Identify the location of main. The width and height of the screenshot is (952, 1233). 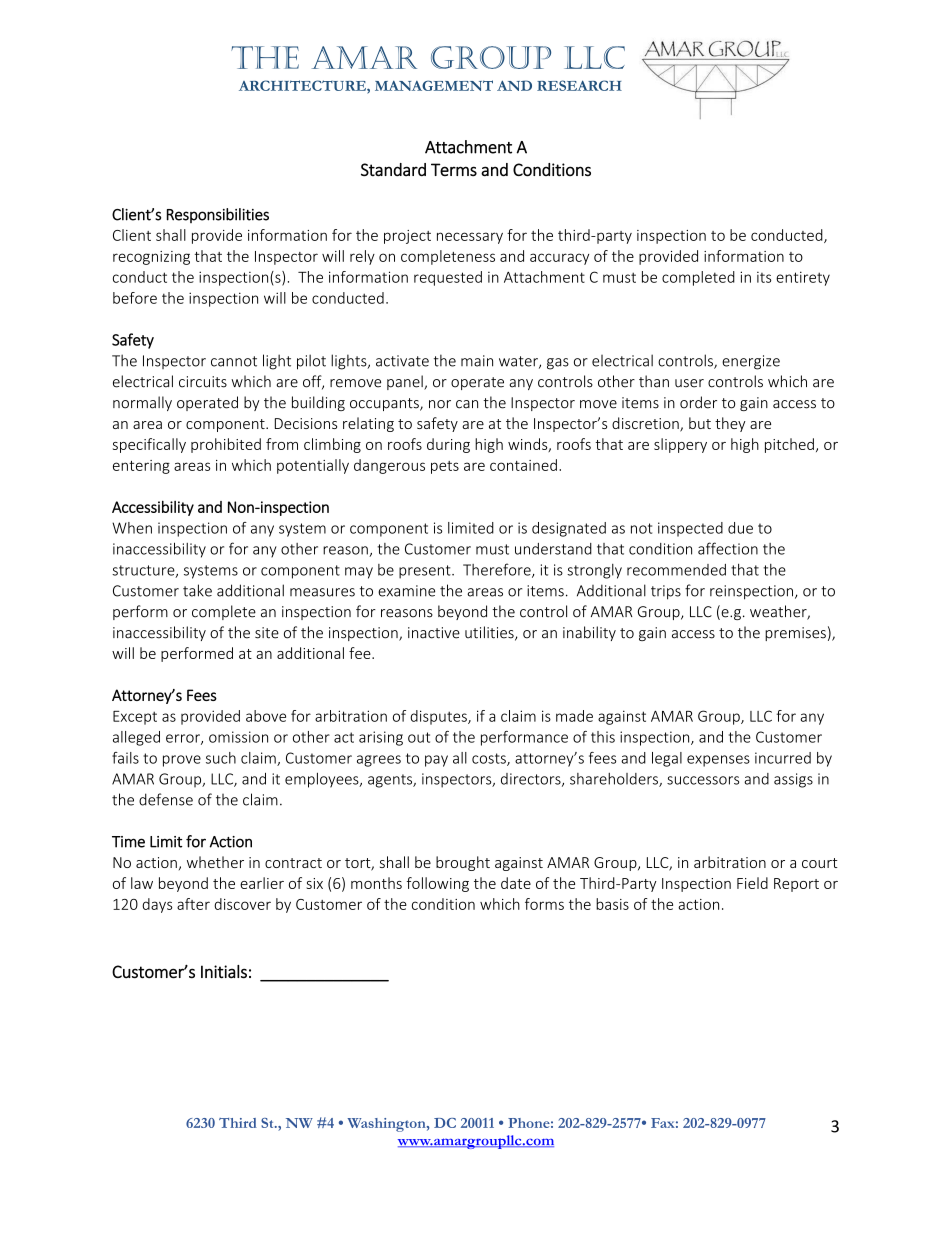
(477, 361).
